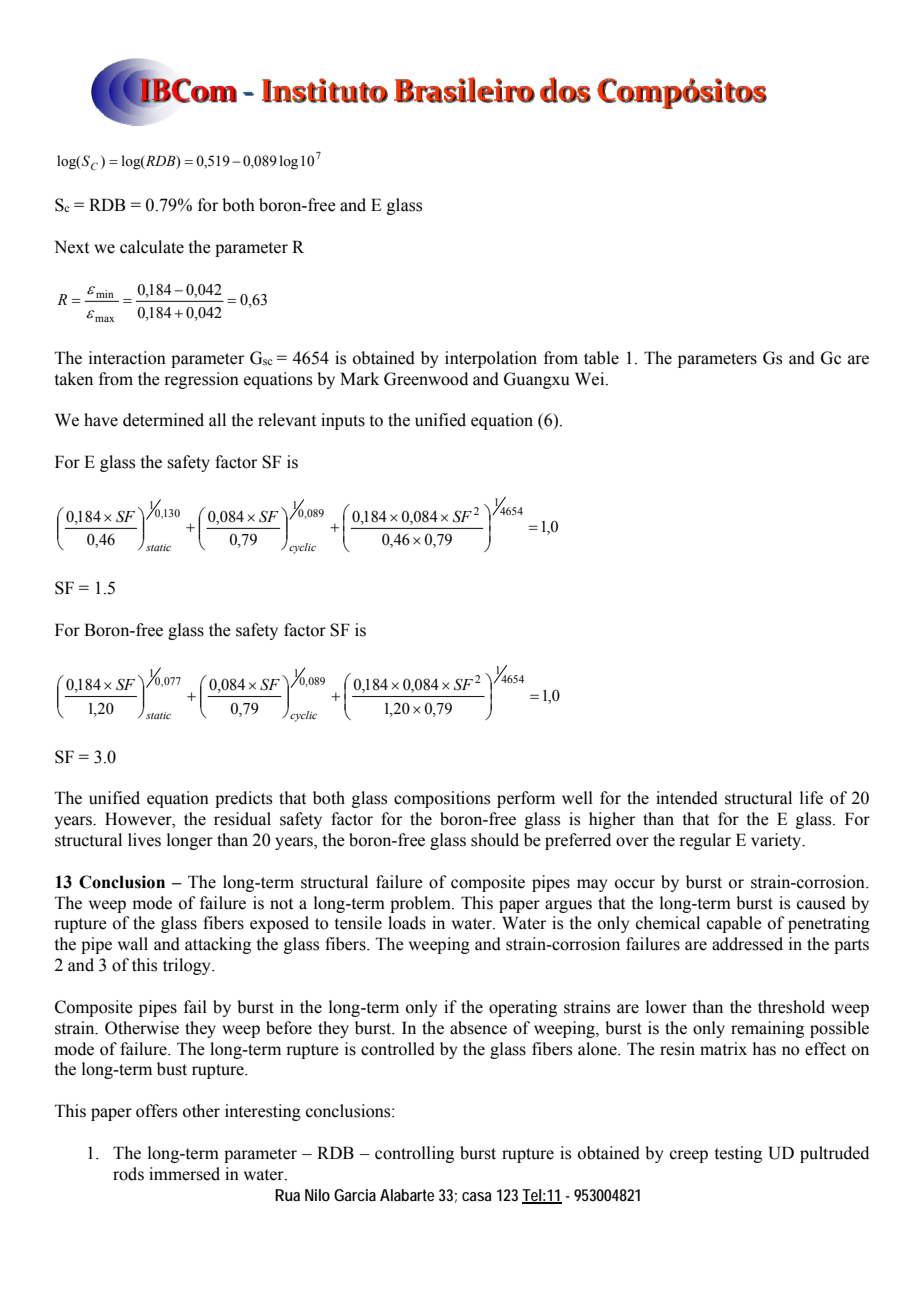  What do you see at coordinates (152, 247) in the image?
I see `calculate` at bounding box center [152, 247].
